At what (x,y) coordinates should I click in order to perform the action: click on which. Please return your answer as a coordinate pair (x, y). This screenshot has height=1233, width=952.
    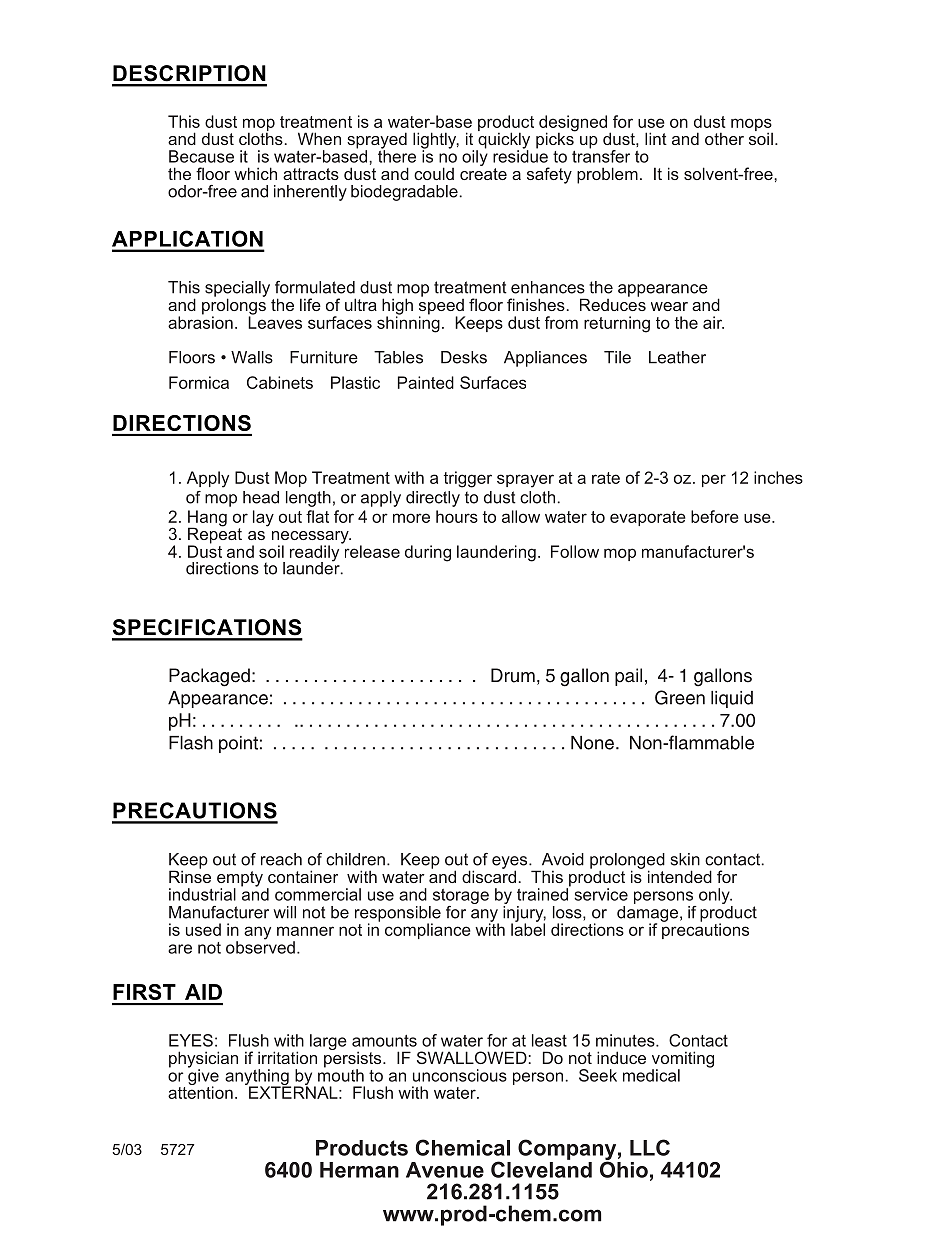
    Looking at the image, I should click on (255, 173).
